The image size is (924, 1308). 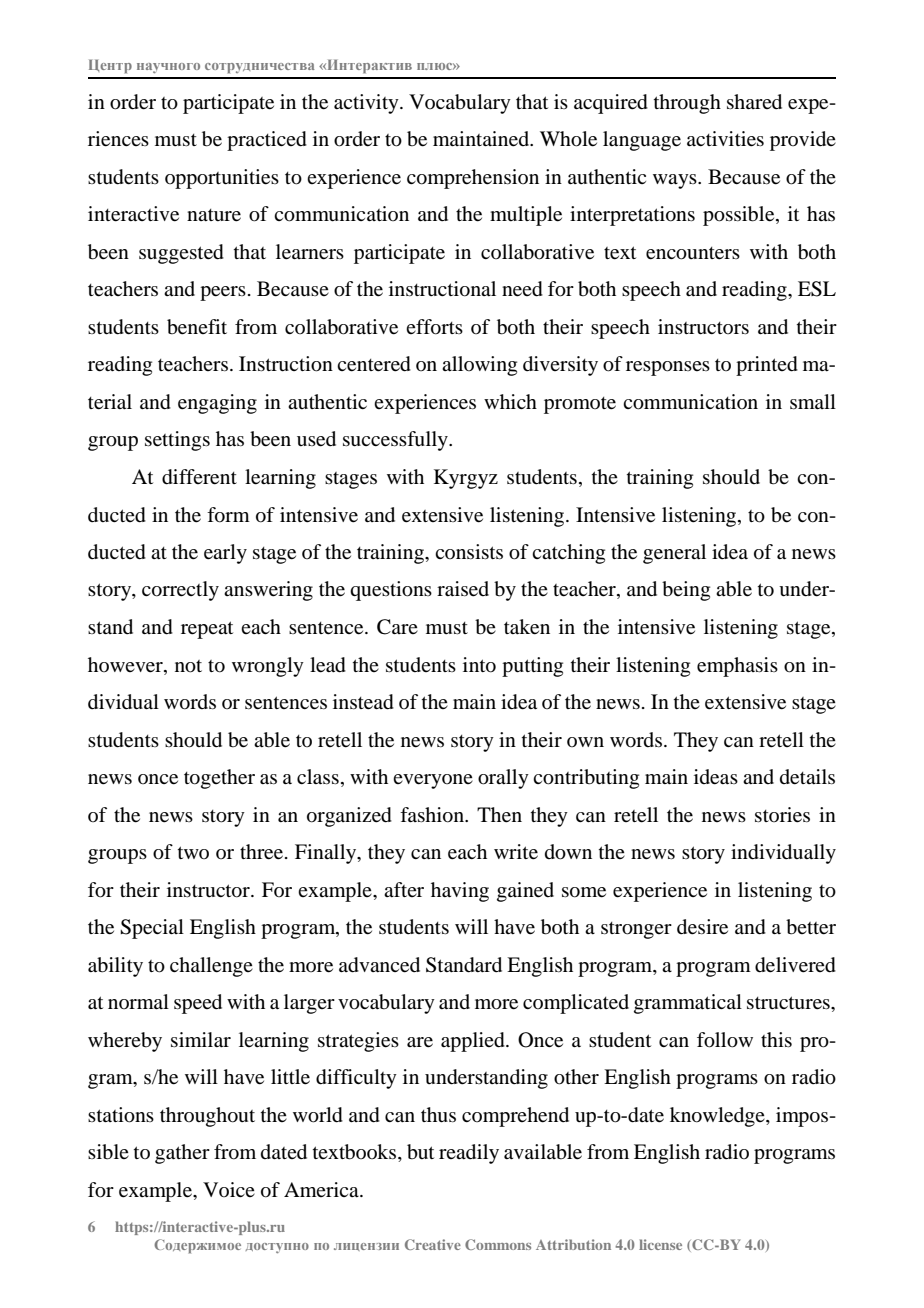 What do you see at coordinates (498, 1244) in the screenshot?
I see `Commons` at bounding box center [498, 1244].
